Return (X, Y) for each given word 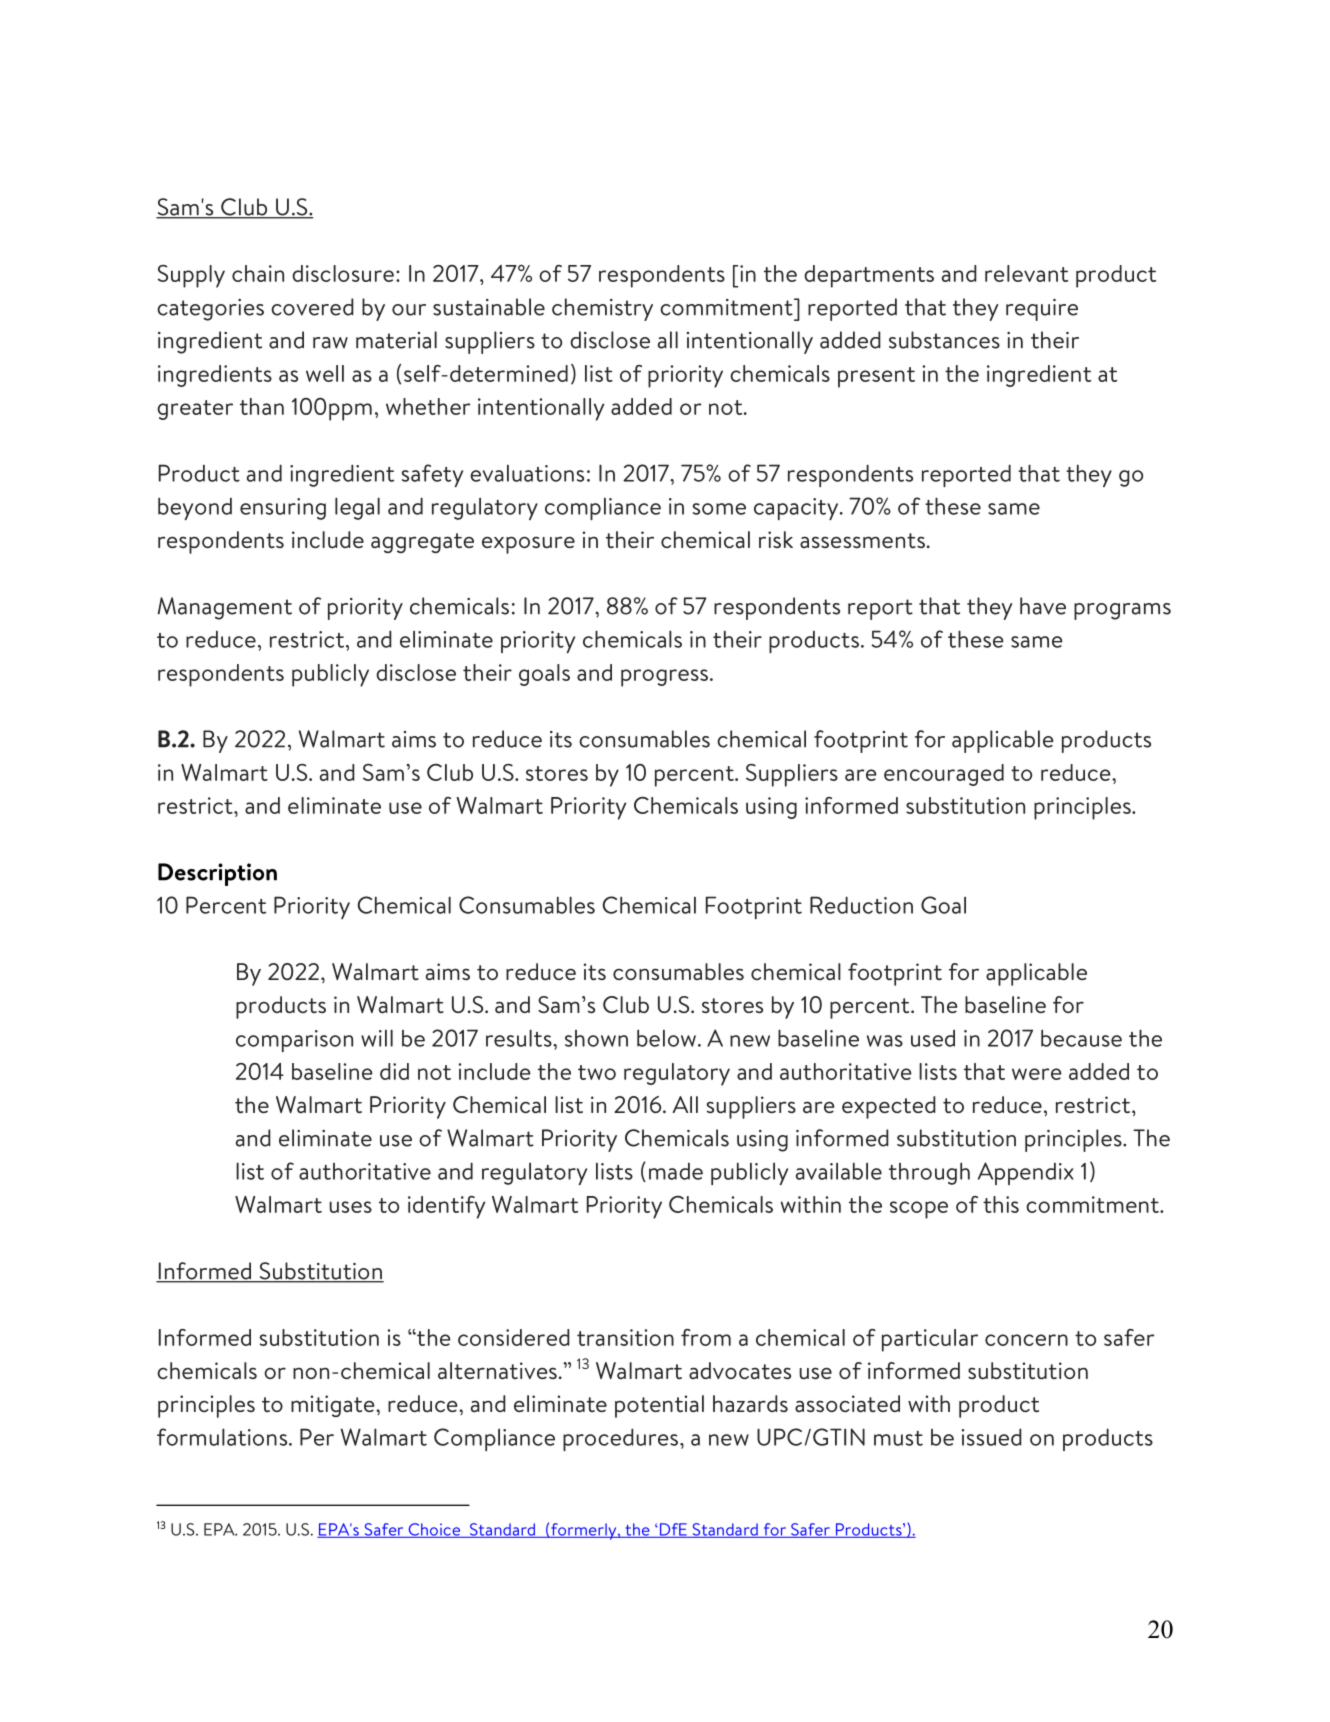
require (1042, 310)
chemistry (602, 309)
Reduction (861, 905)
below (666, 1038)
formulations (223, 1437)
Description (217, 874)
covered (312, 307)
